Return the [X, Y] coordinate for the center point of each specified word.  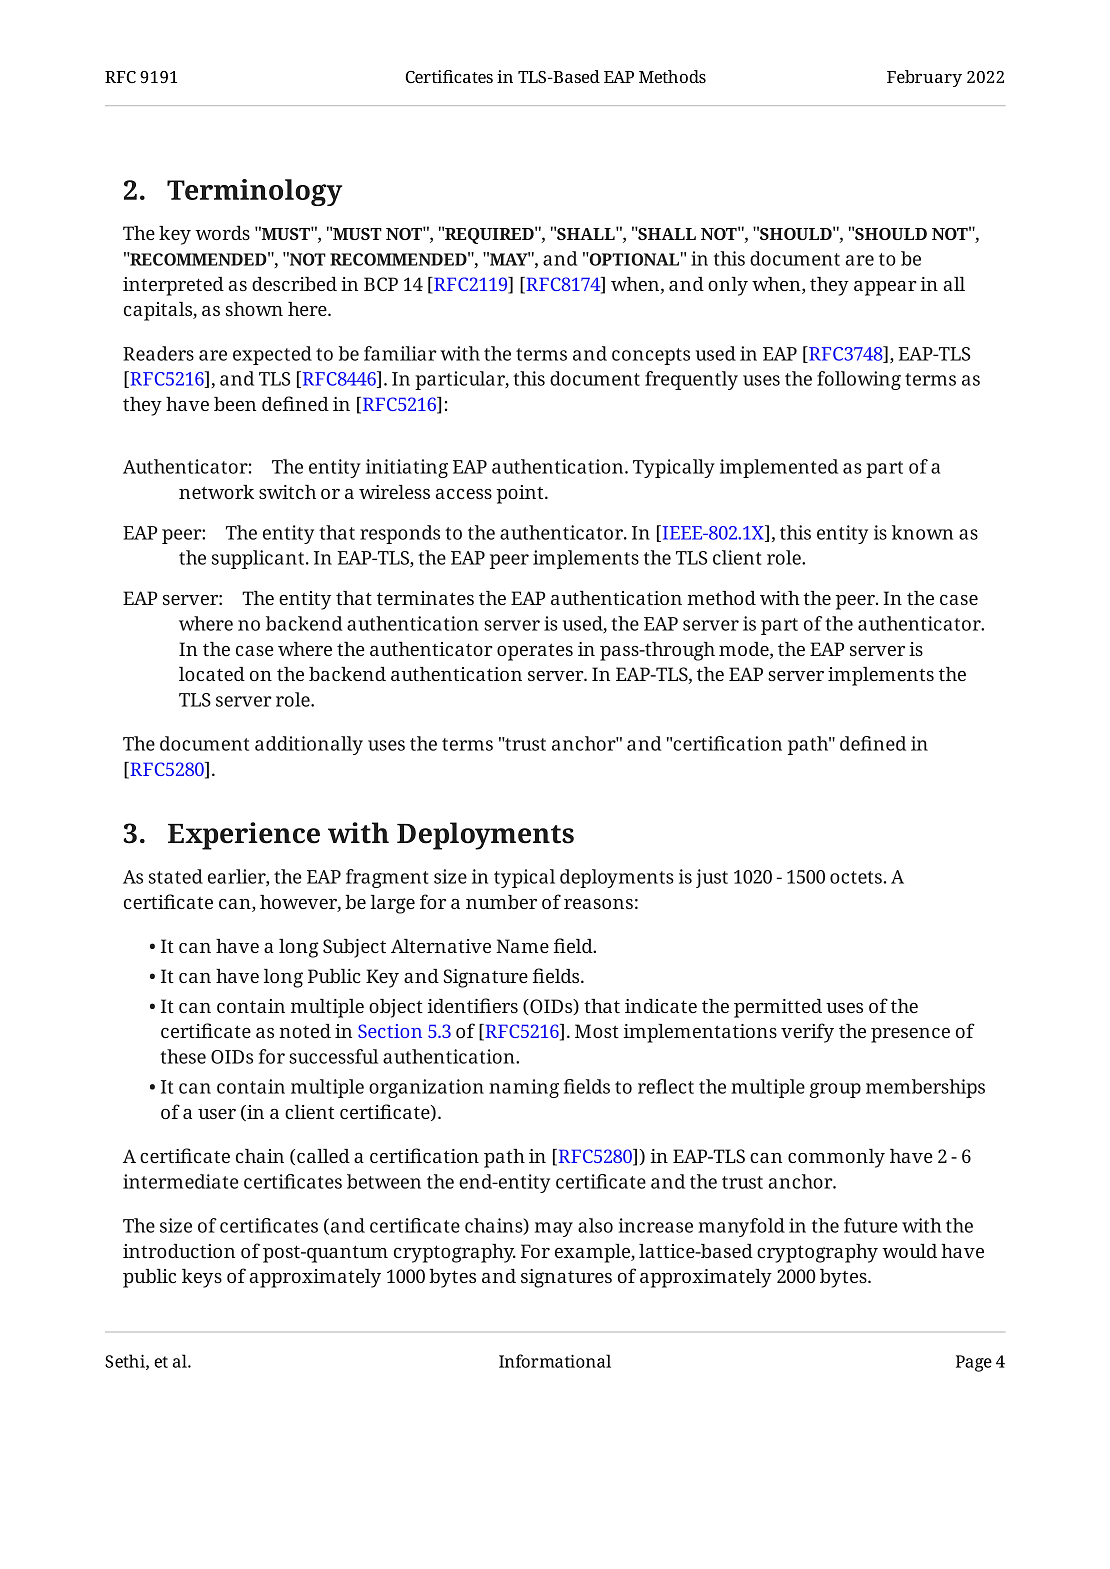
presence [910, 1035]
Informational [555, 1361]
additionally [309, 745]
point [521, 494]
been [235, 404]
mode [745, 649]
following [859, 380]
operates [535, 652]
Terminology [254, 192]
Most [597, 1031]
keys [202, 1278]
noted [305, 1031]
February [924, 78]
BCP [381, 284]
